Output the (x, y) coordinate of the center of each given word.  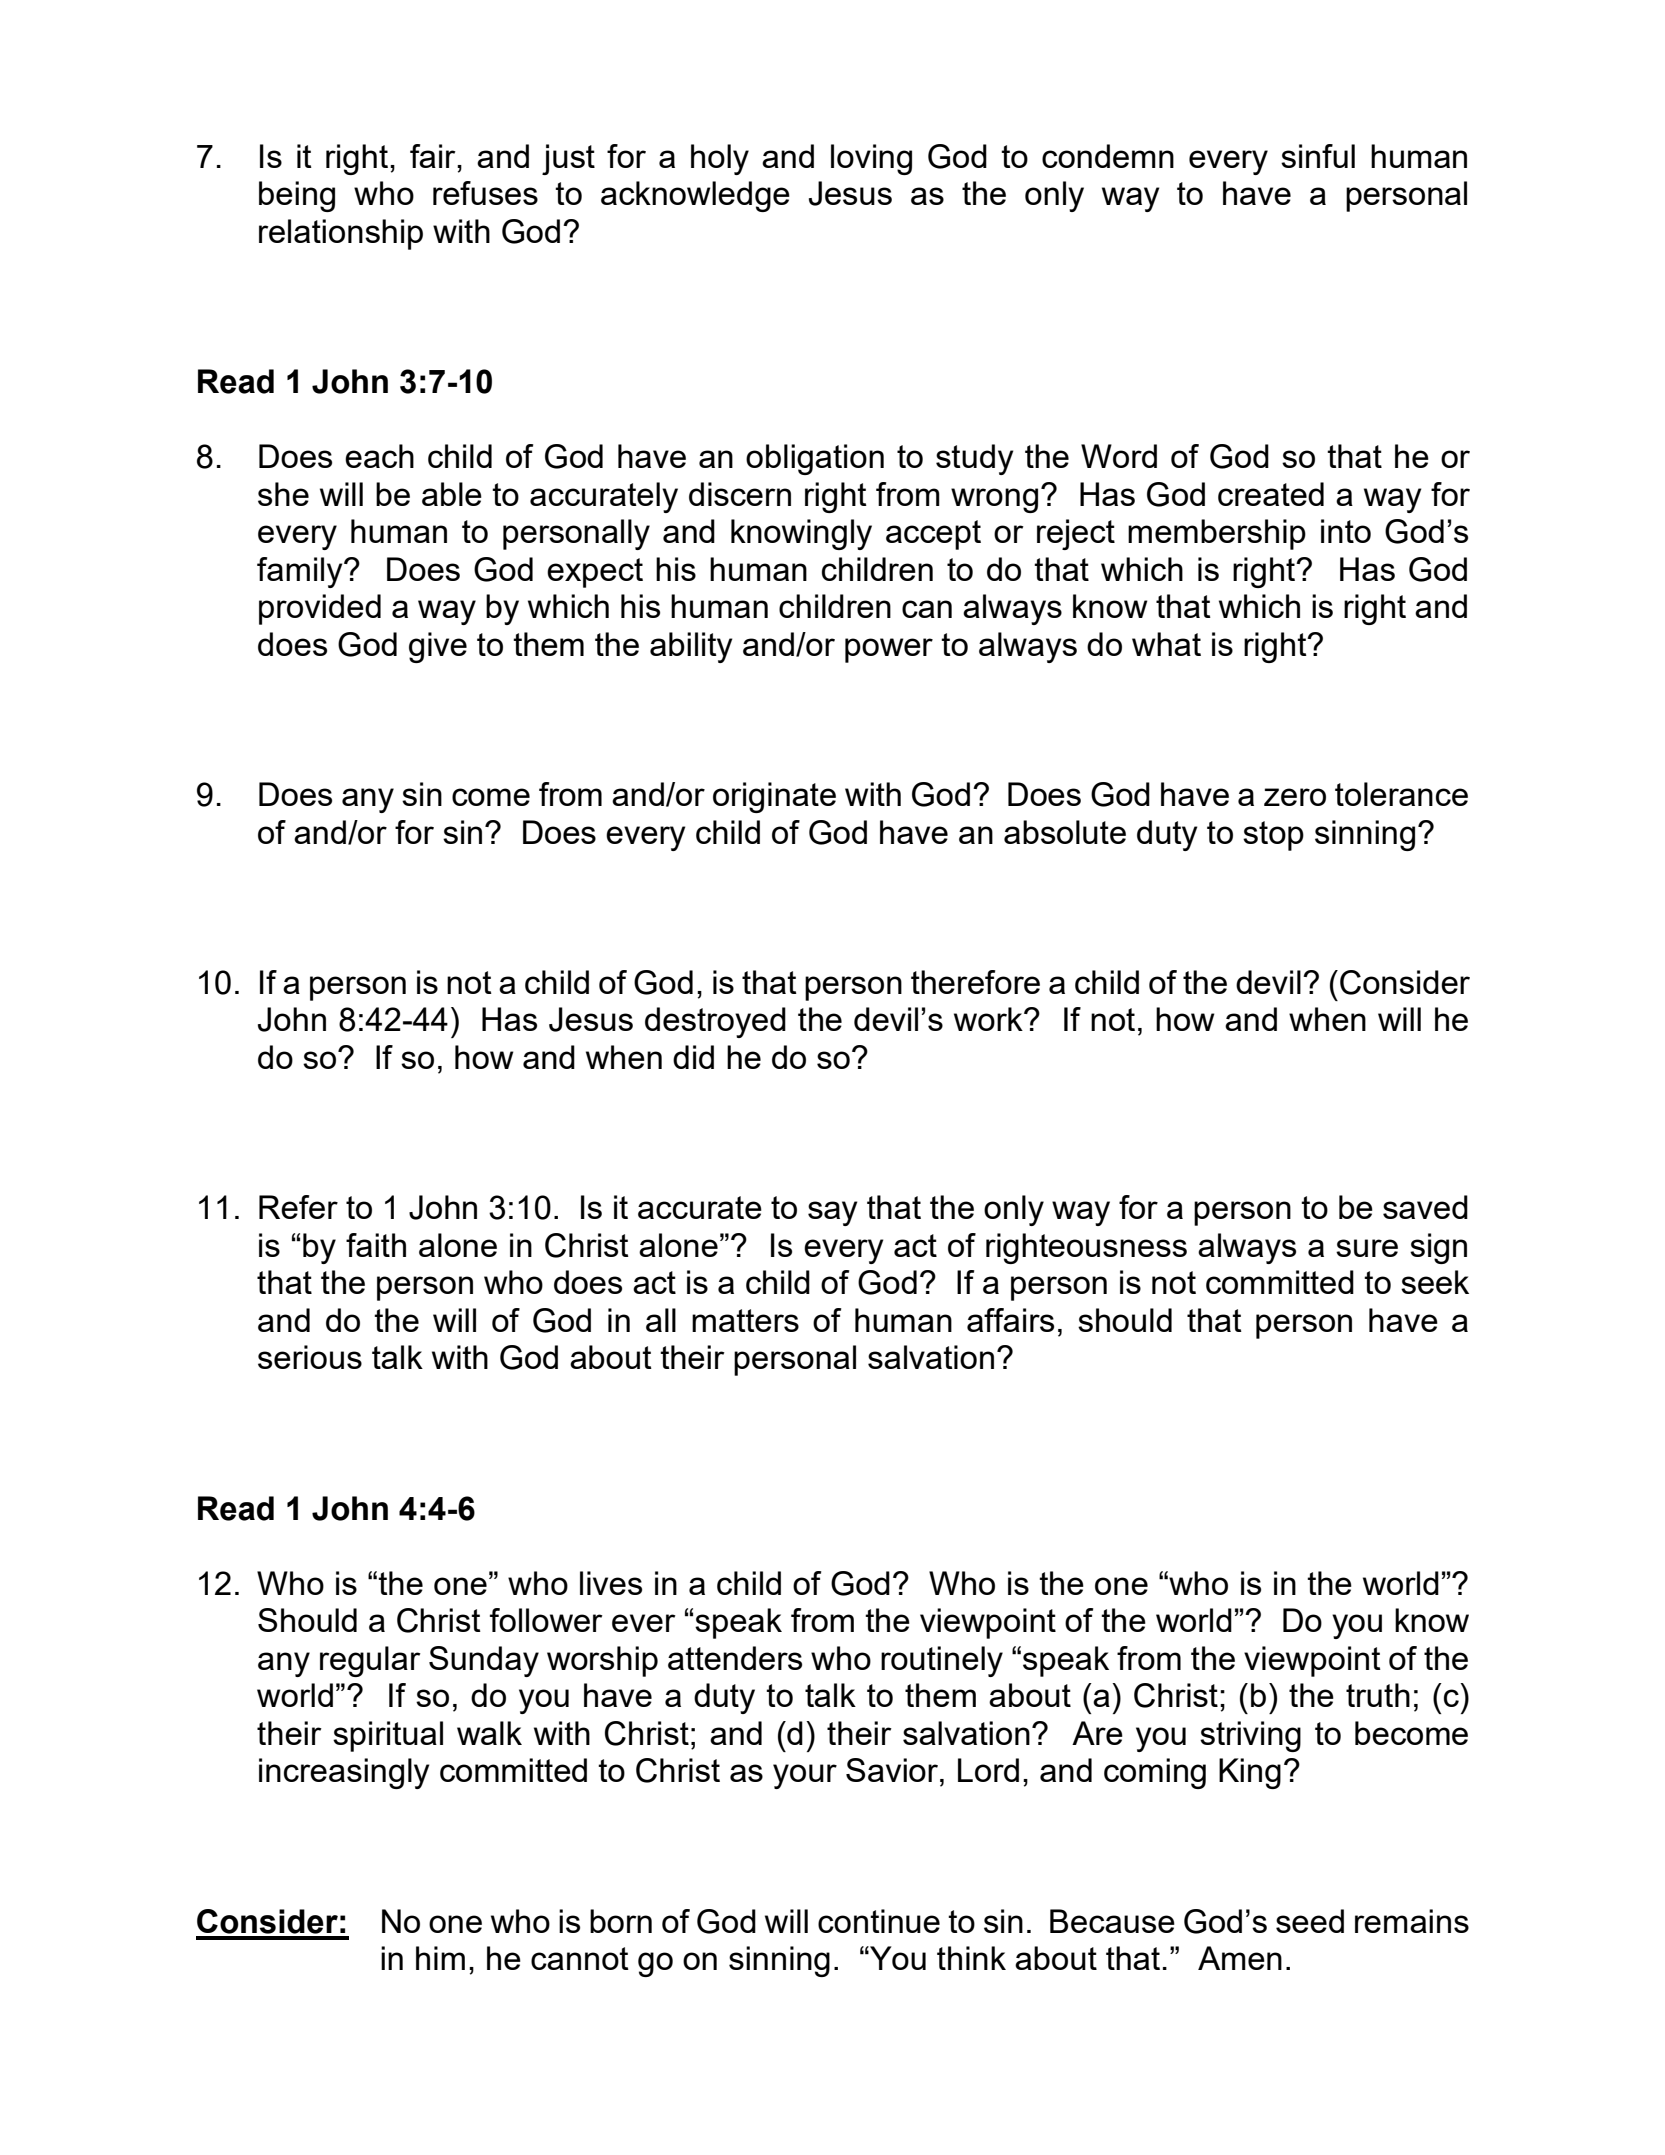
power (889, 650)
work (989, 1019)
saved (1425, 1207)
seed (1310, 1921)
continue (879, 1921)
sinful (1318, 156)
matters (745, 1320)
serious (310, 1357)
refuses (485, 193)
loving (871, 159)
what (1166, 644)
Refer (298, 1207)
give (438, 647)
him (440, 1958)
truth (1378, 1695)
